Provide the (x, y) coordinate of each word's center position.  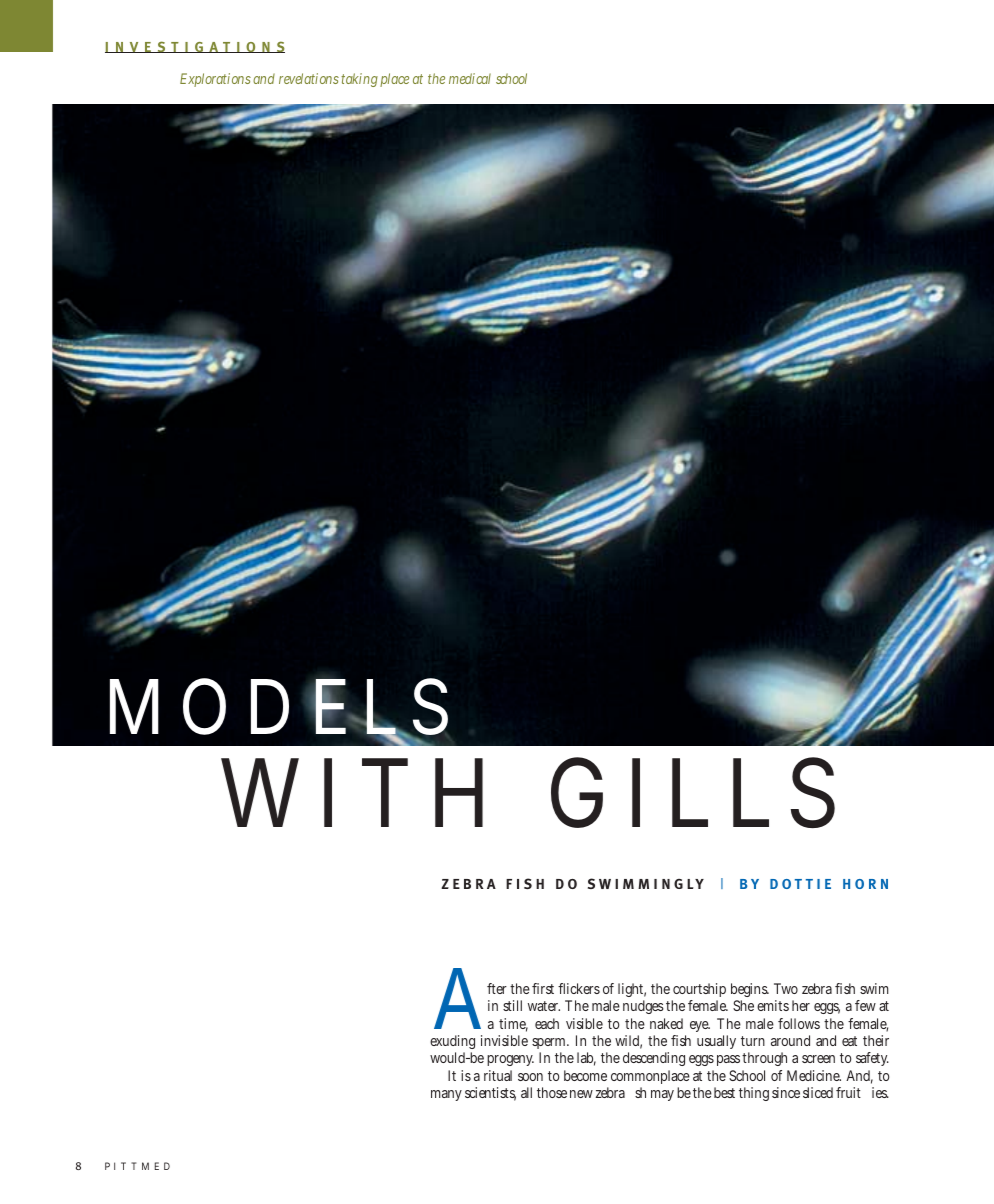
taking (361, 80)
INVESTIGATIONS (195, 47)
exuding (452, 1044)
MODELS (280, 708)
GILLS (693, 792)
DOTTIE (800, 884)
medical (470, 78)
